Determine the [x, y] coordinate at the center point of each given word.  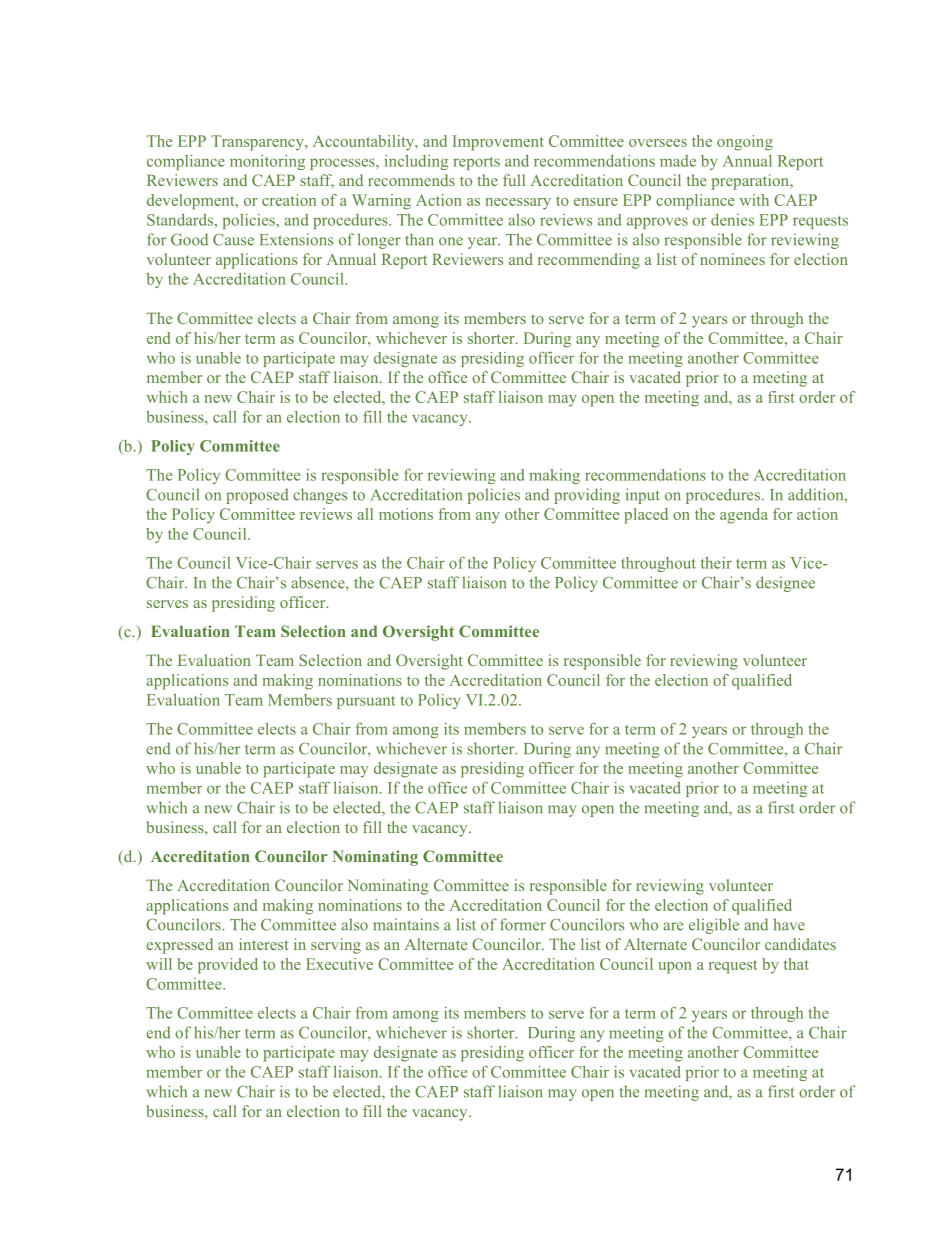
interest [264, 944]
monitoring [267, 162]
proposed [257, 496]
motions [406, 514]
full [514, 180]
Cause [233, 240]
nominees [732, 259]
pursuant [366, 702]
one [451, 241]
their [716, 563]
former [523, 924]
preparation [751, 182]
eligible [714, 926]
